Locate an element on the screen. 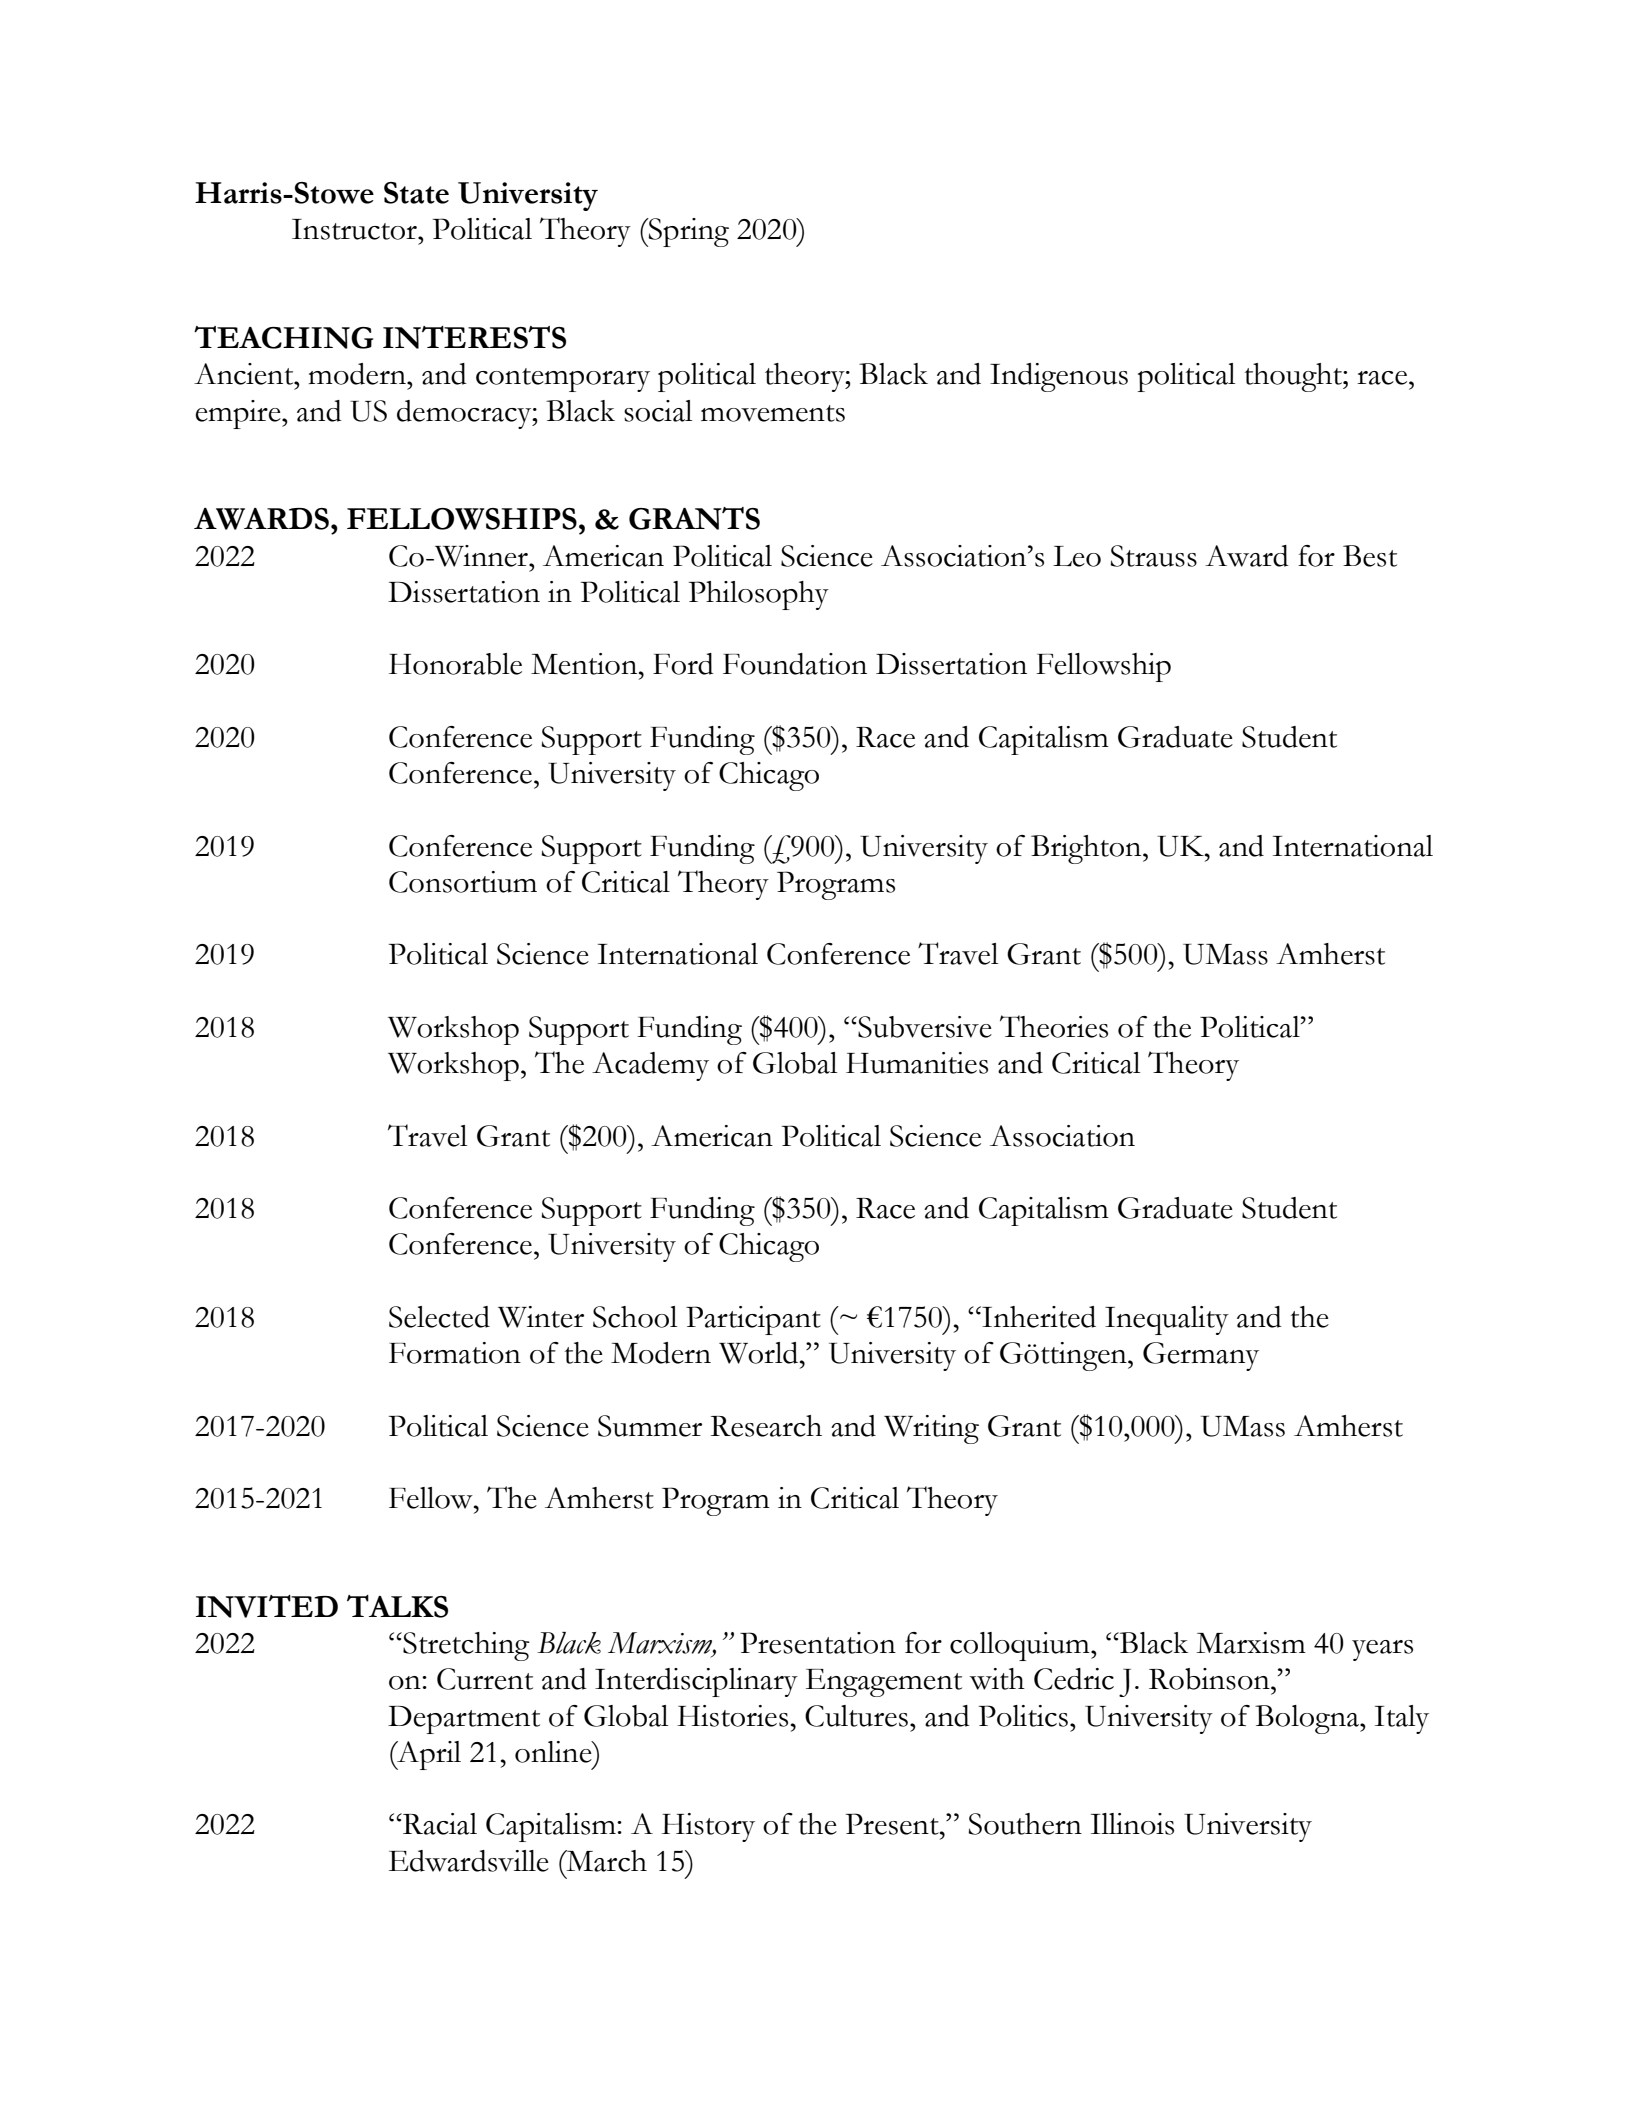 This screenshot has height=2126, width=1643. Spring is located at coordinates (688, 232).
